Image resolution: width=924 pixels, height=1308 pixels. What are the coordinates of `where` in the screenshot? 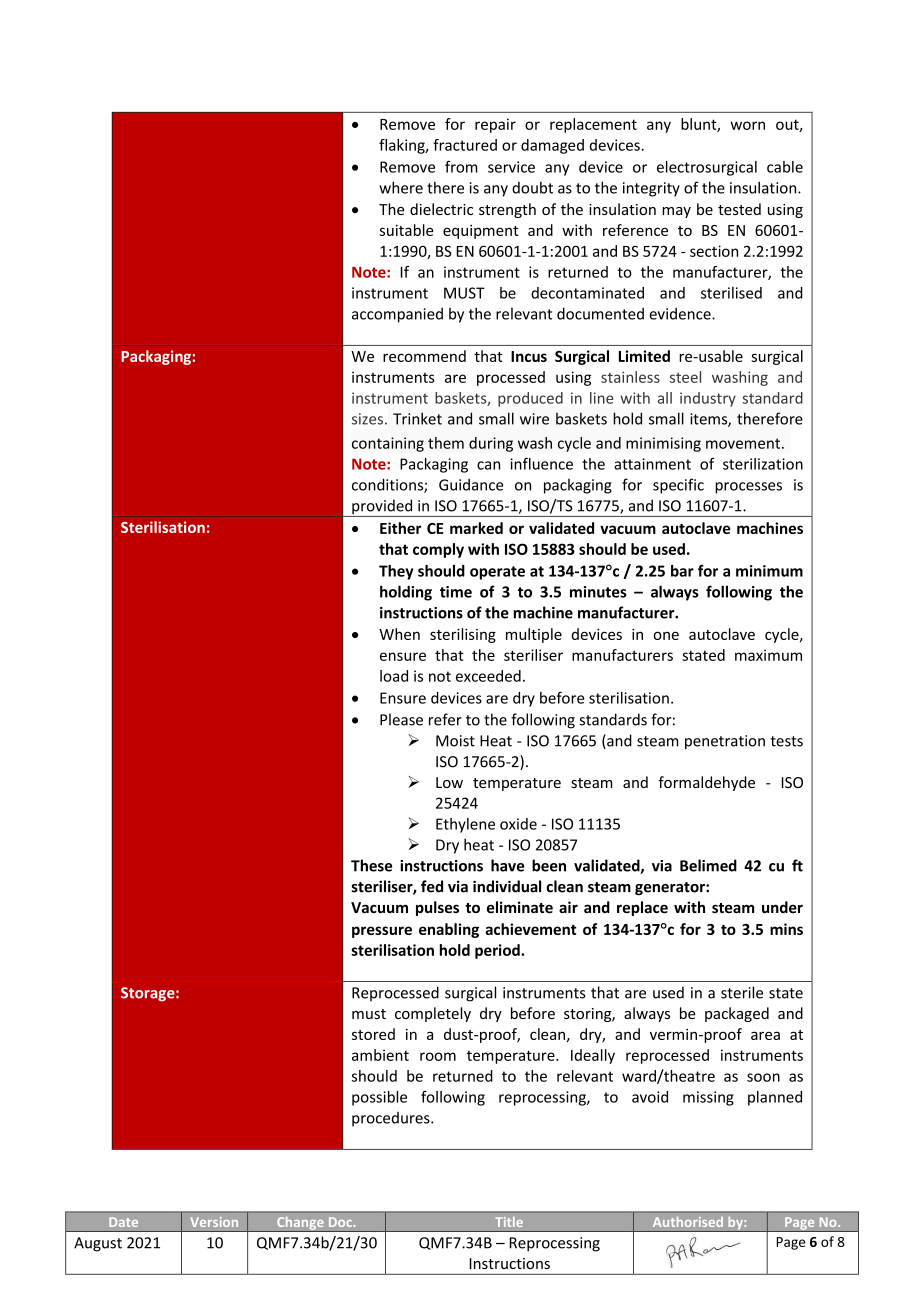 It's located at (401, 187).
